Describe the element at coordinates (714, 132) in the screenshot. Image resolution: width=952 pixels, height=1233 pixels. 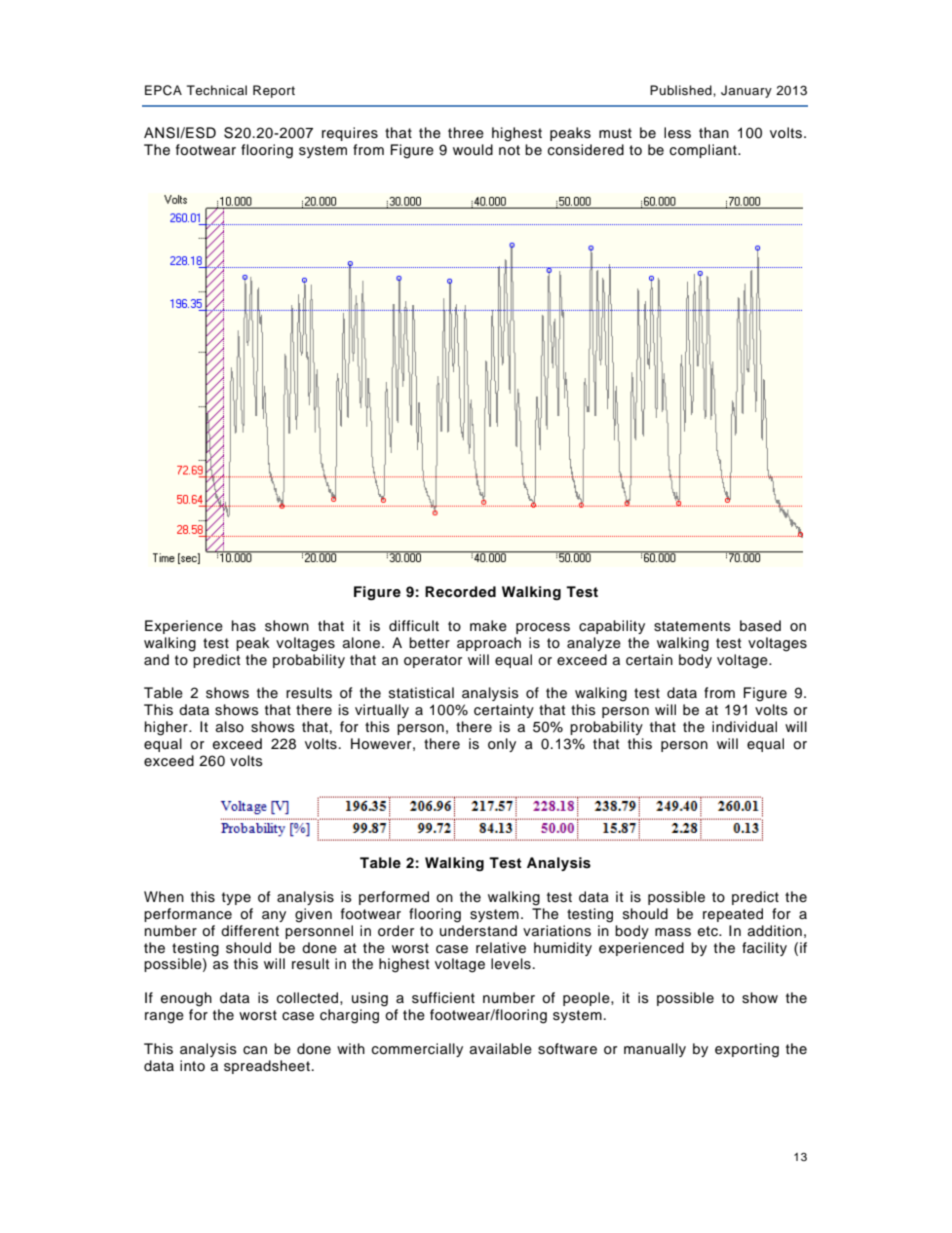
I see `than` at that location.
